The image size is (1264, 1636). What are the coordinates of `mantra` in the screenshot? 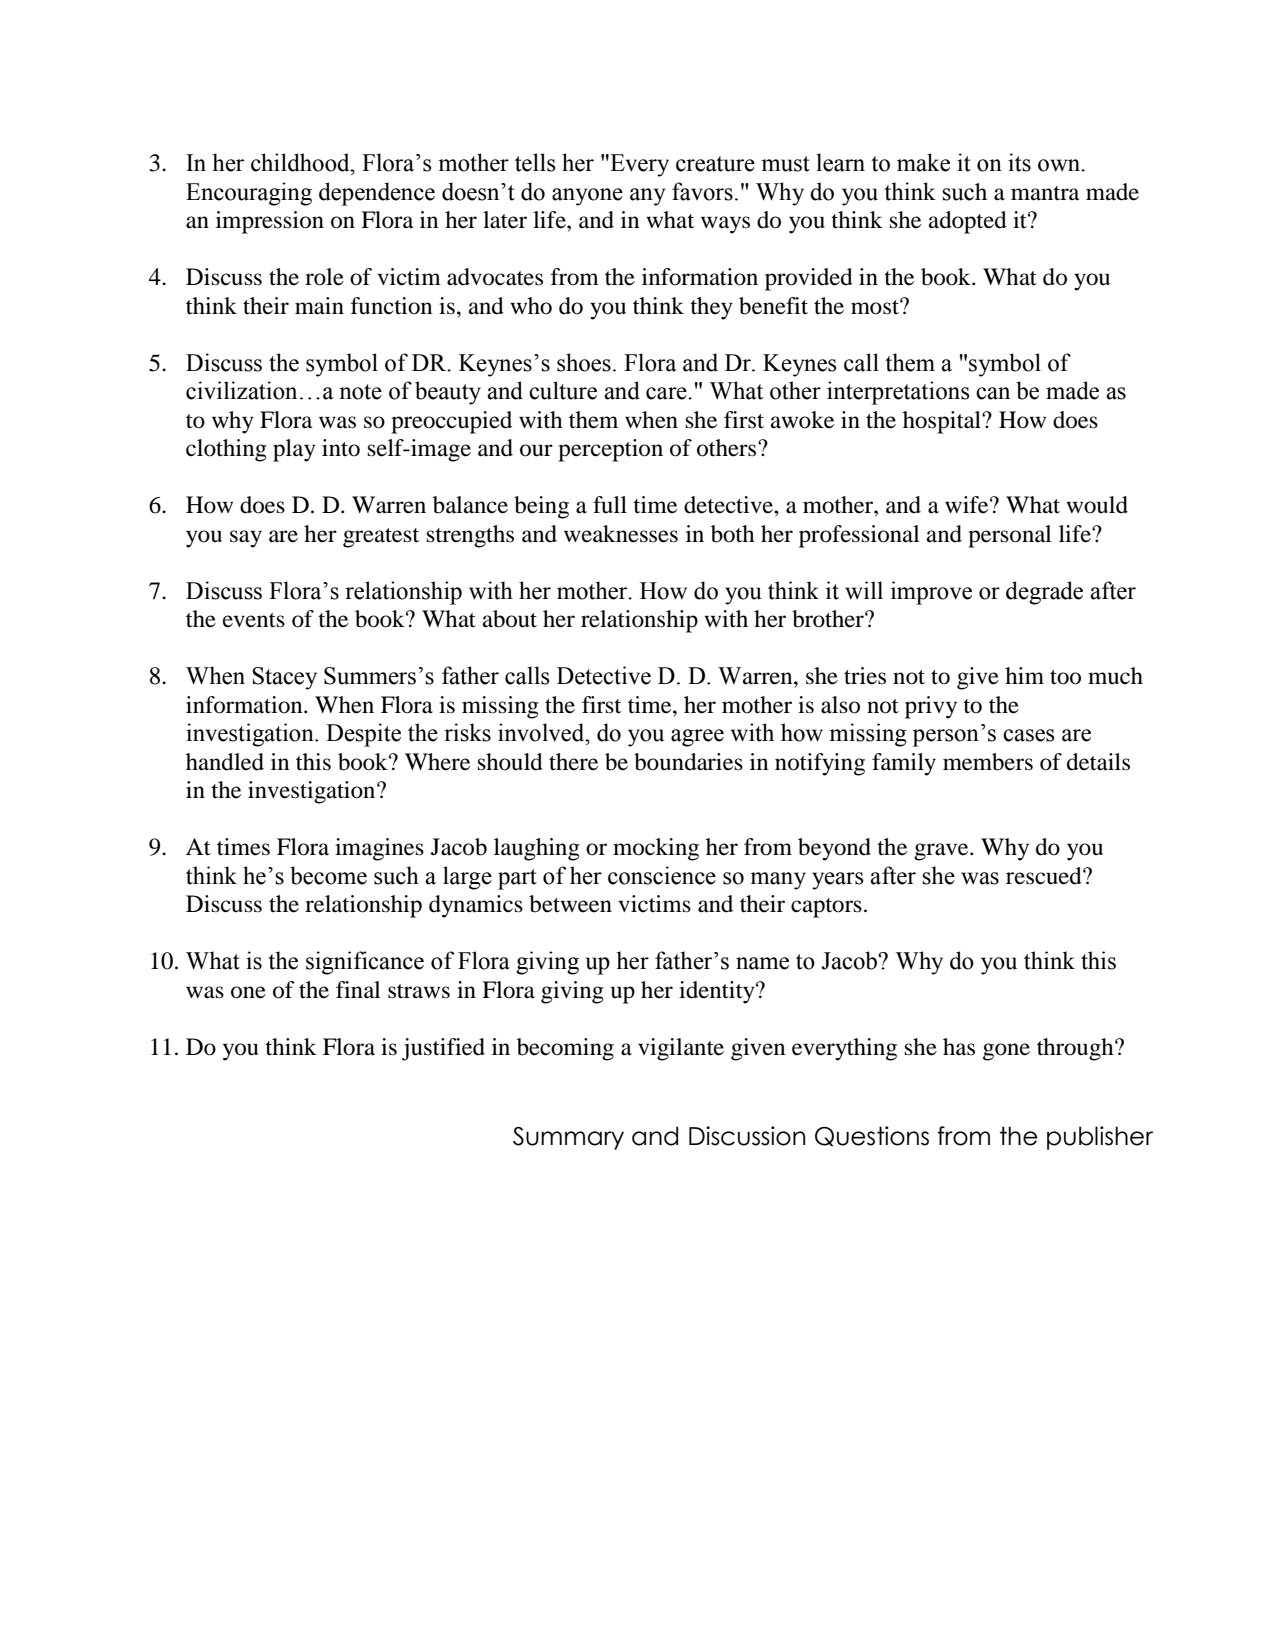 It's located at (1045, 193).
